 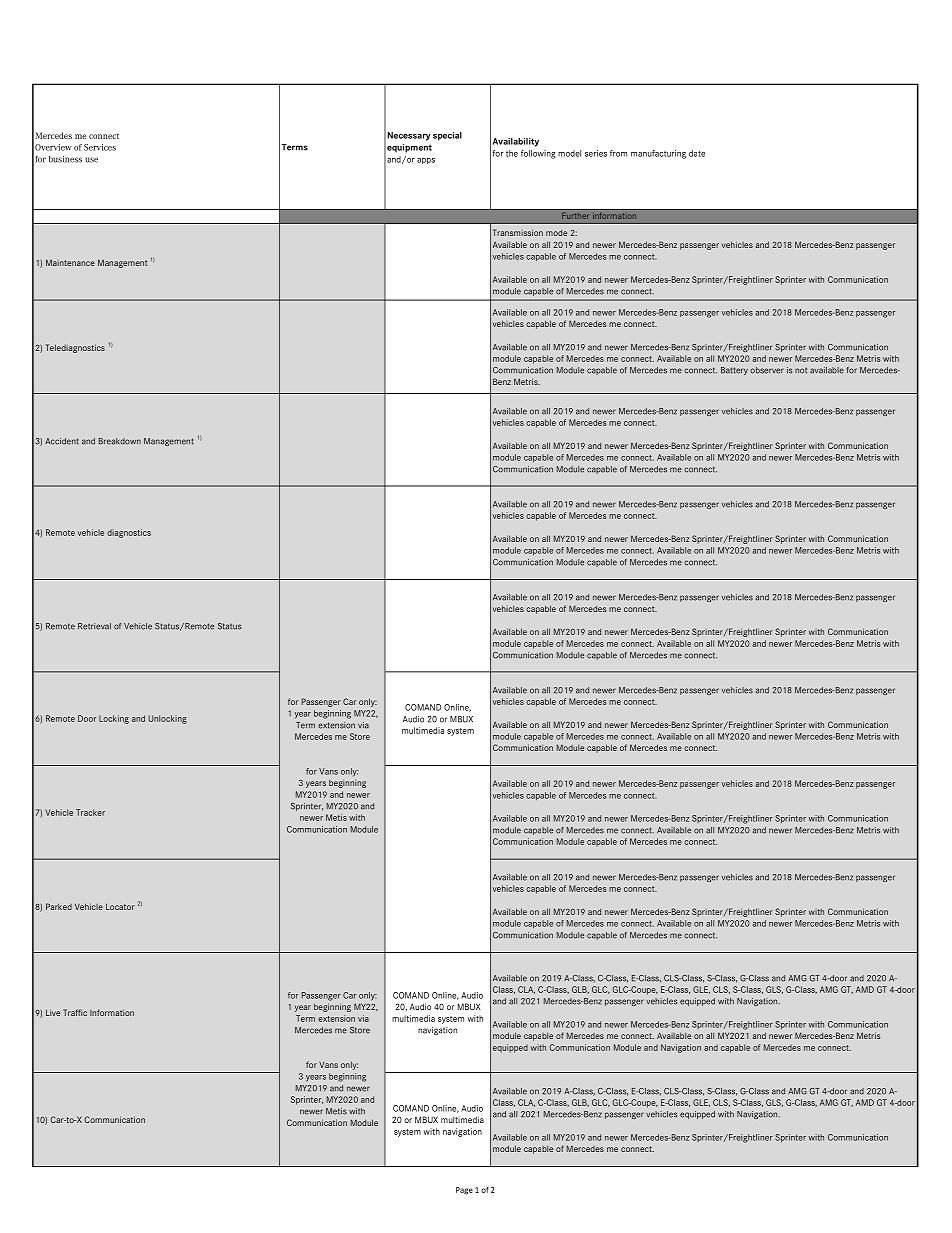 I want to click on date, so click(x=697, y=153).
